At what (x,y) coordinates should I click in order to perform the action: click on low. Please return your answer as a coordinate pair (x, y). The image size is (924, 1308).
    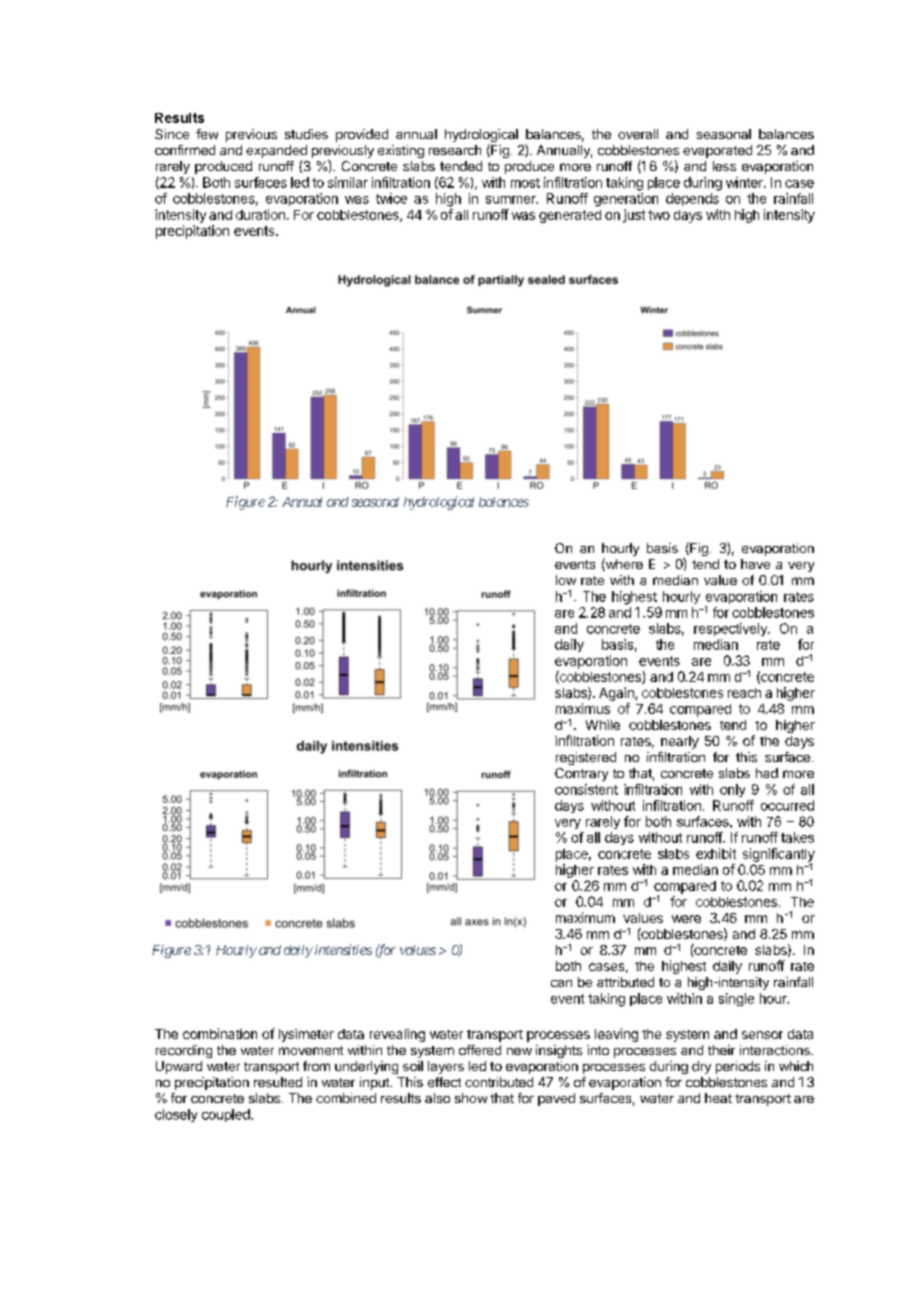
    Looking at the image, I should click on (566, 580).
